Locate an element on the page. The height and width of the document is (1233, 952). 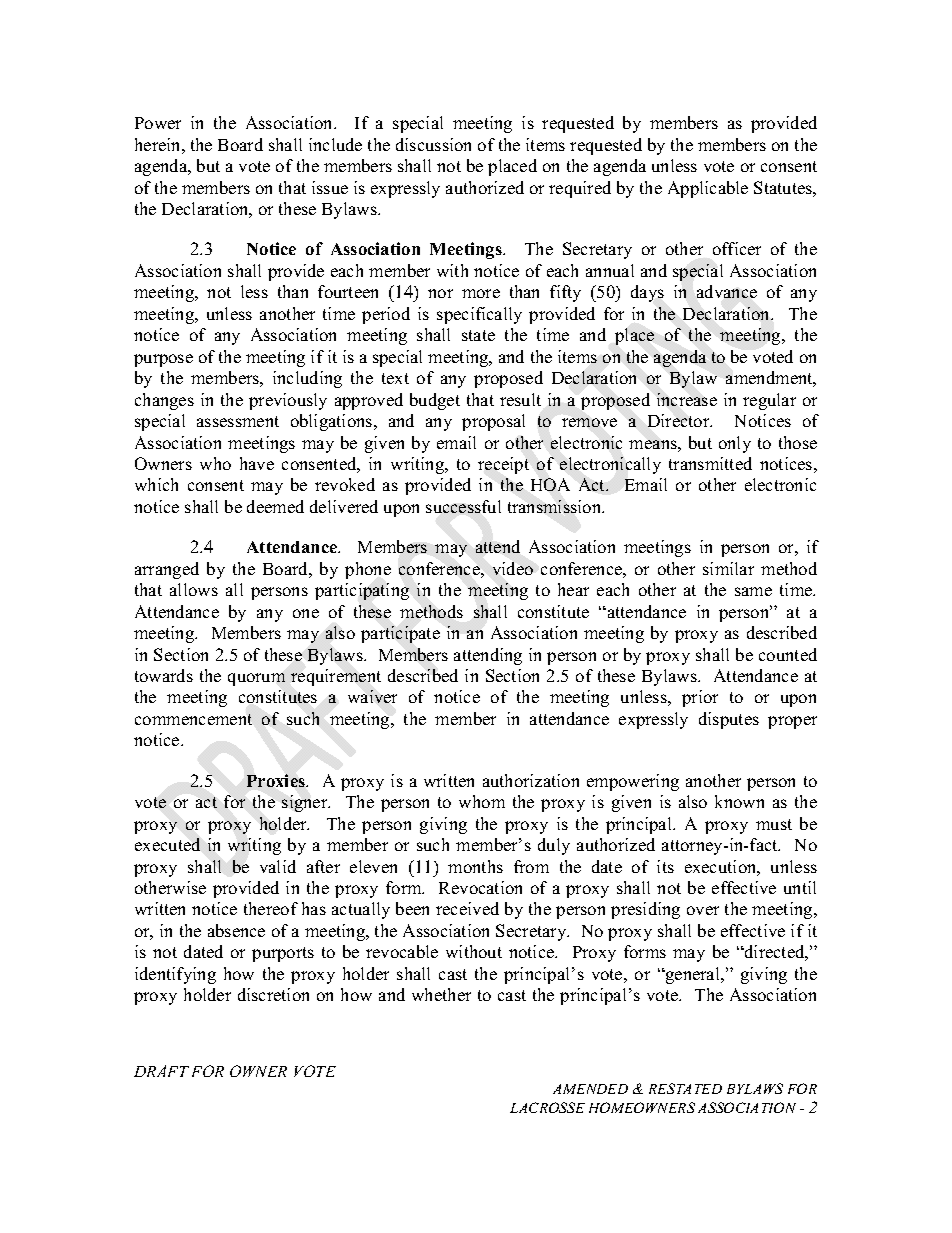
LACROSSE is located at coordinates (547, 1107).
